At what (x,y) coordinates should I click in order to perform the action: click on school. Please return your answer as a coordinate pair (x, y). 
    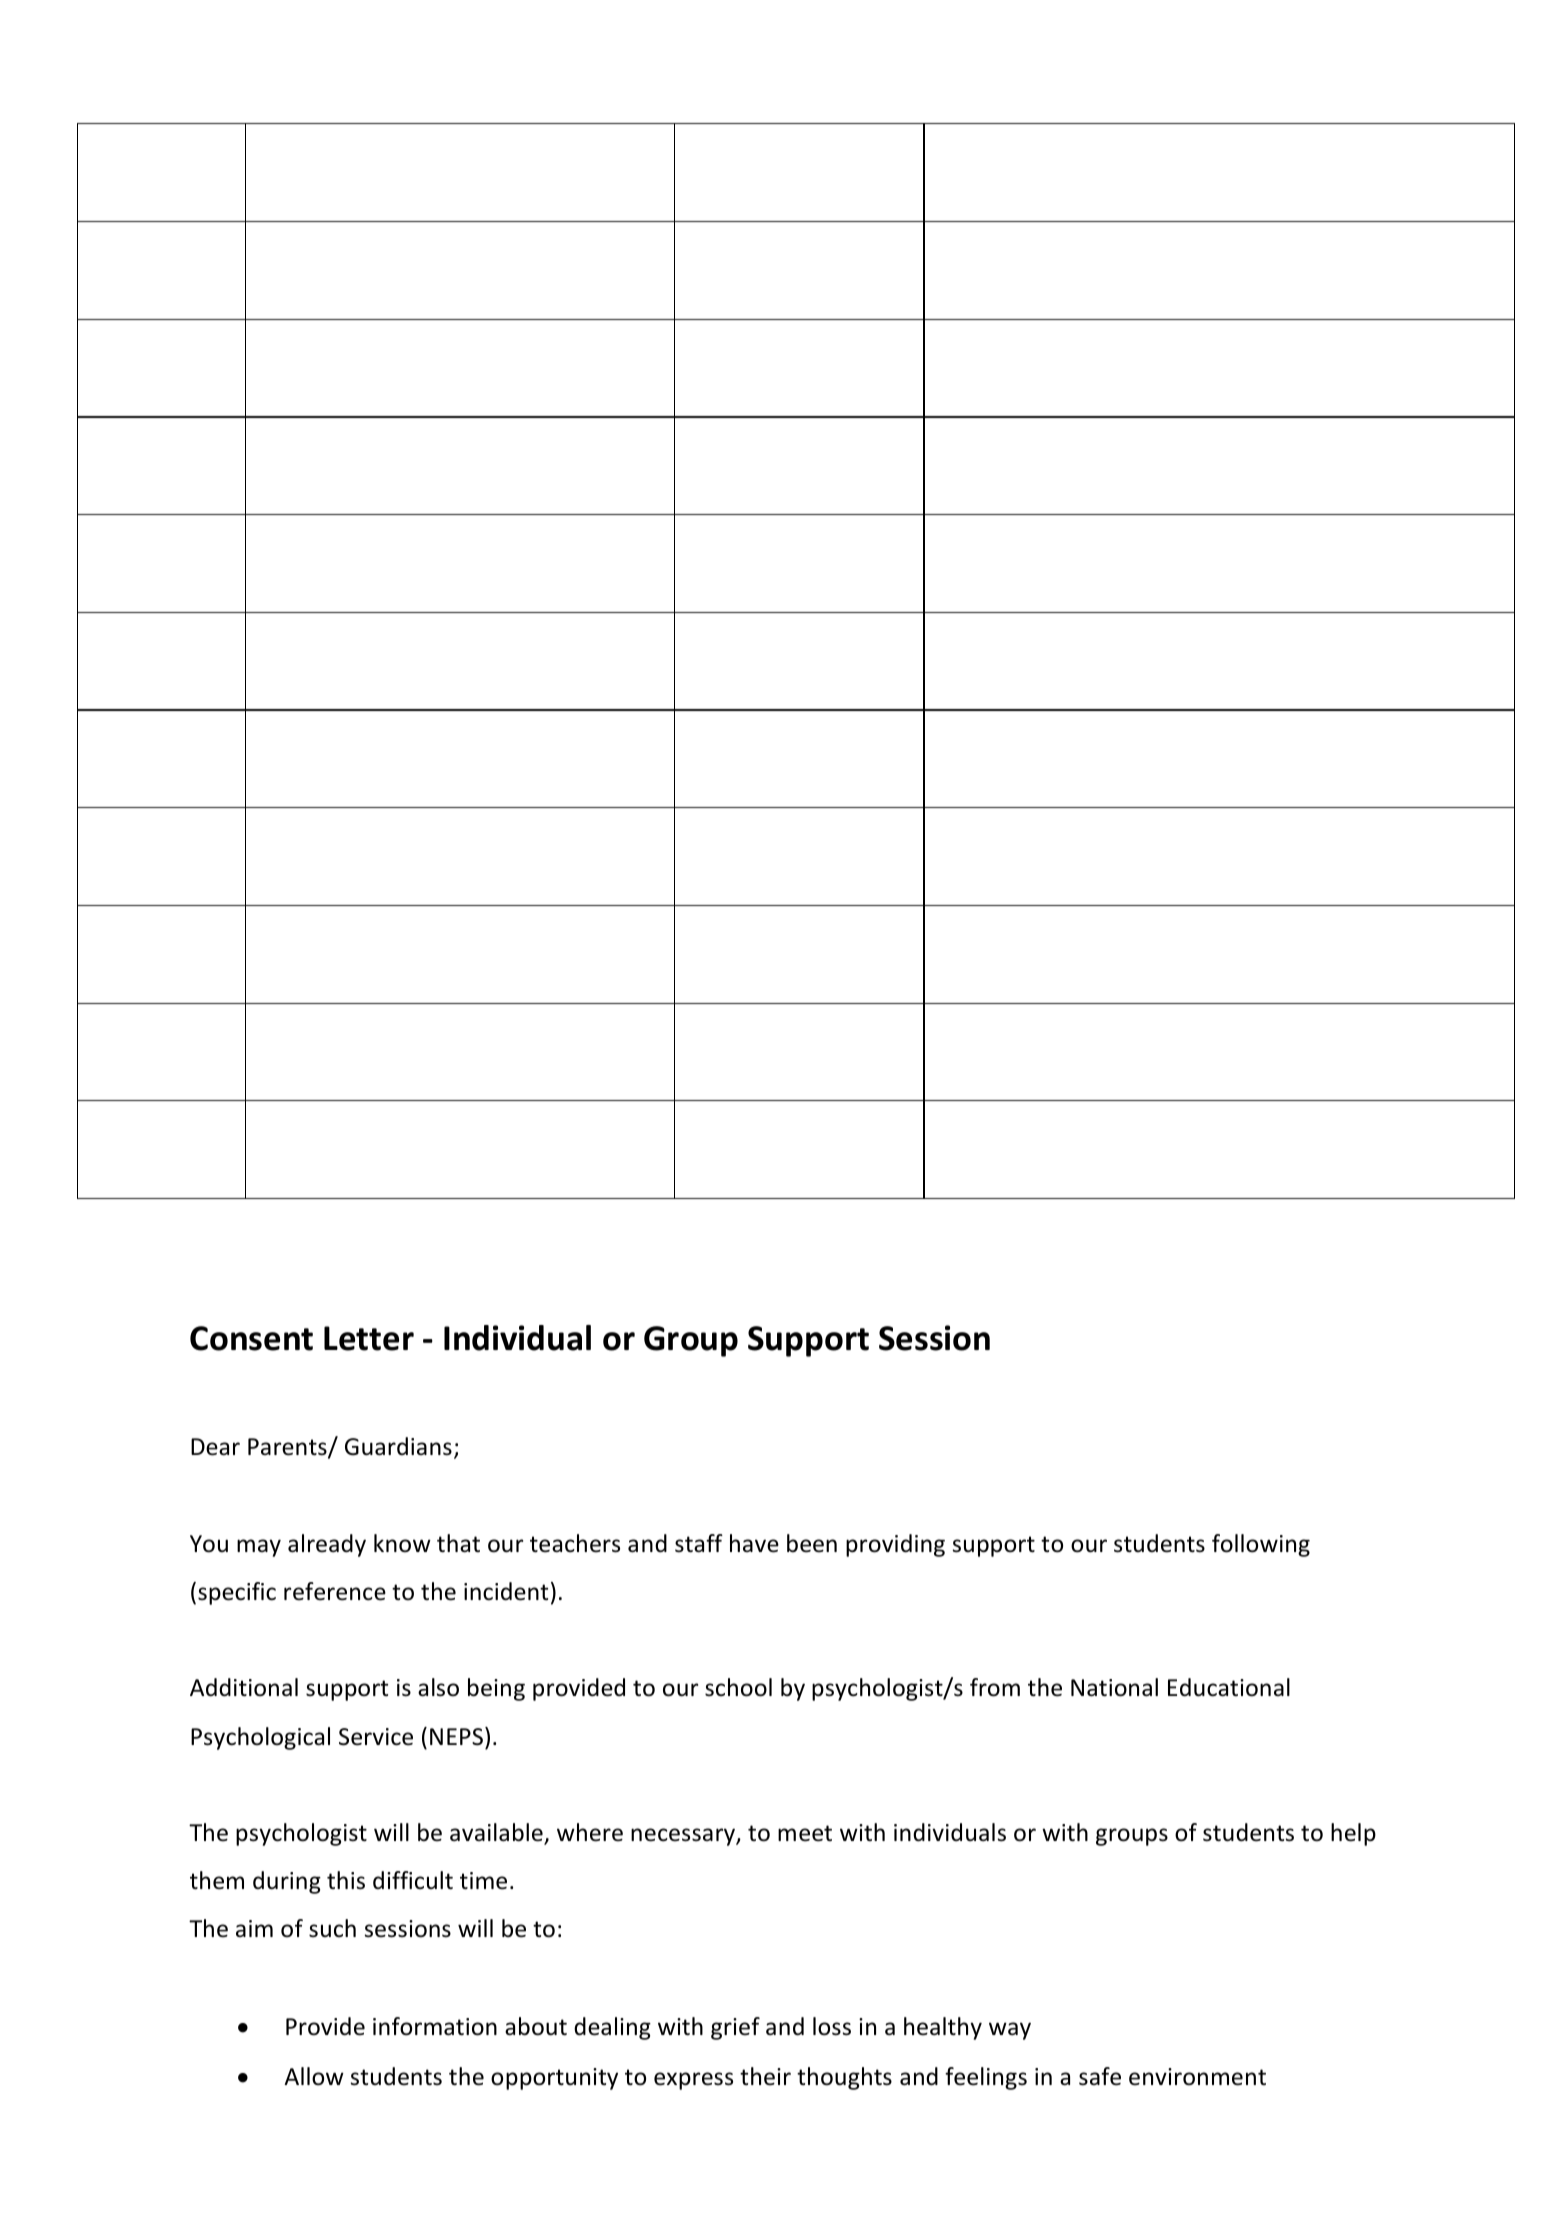
    Looking at the image, I should click on (738, 1687).
